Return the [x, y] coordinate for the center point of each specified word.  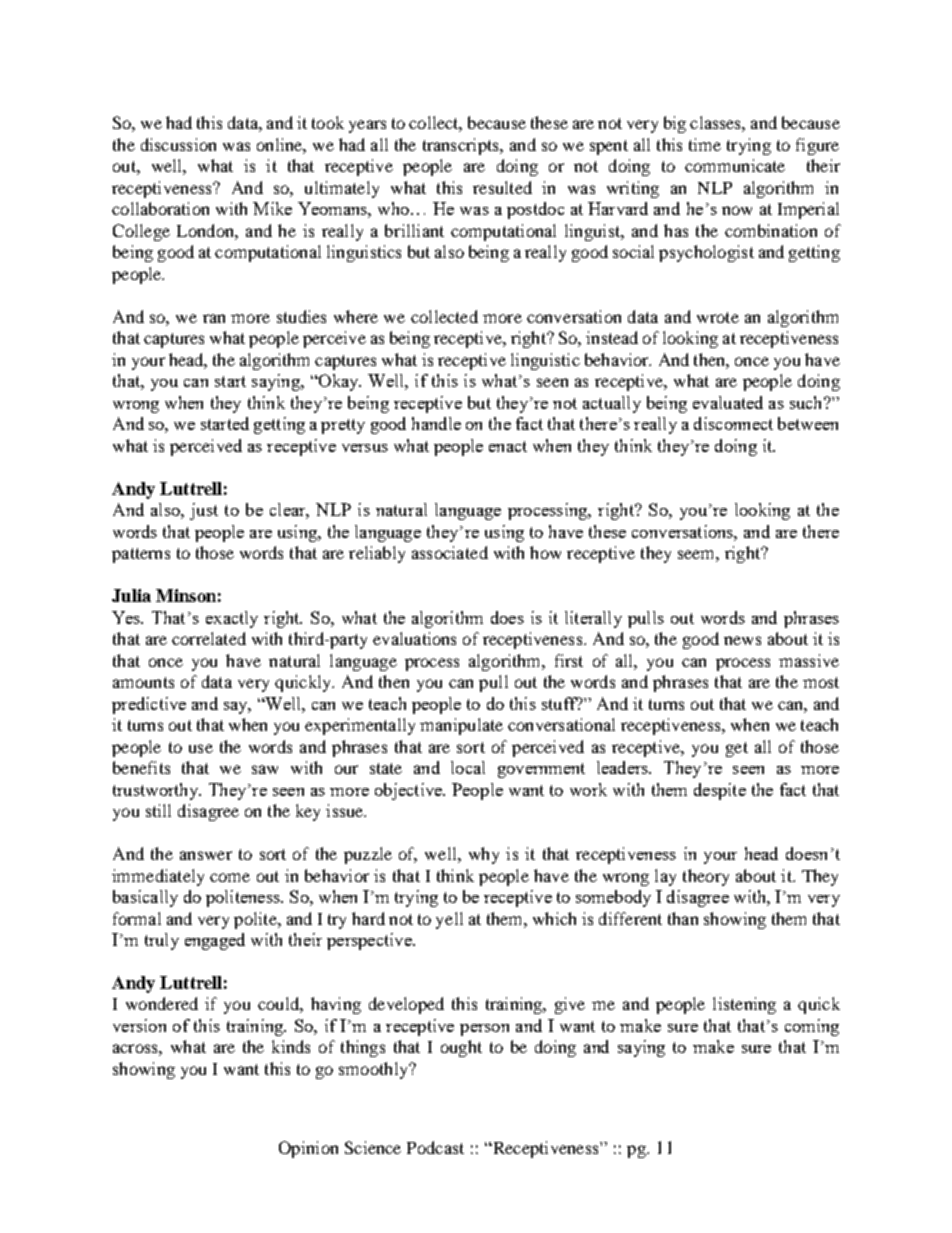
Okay [338, 382]
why [484, 855]
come [230, 877]
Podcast [435, 1147]
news [742, 640]
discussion [178, 144]
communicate [735, 165]
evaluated [728, 402]
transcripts [462, 146]
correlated [209, 638]
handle [436, 423]
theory [706, 877]
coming [812, 1027]
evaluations [414, 638]
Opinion [308, 1149]
